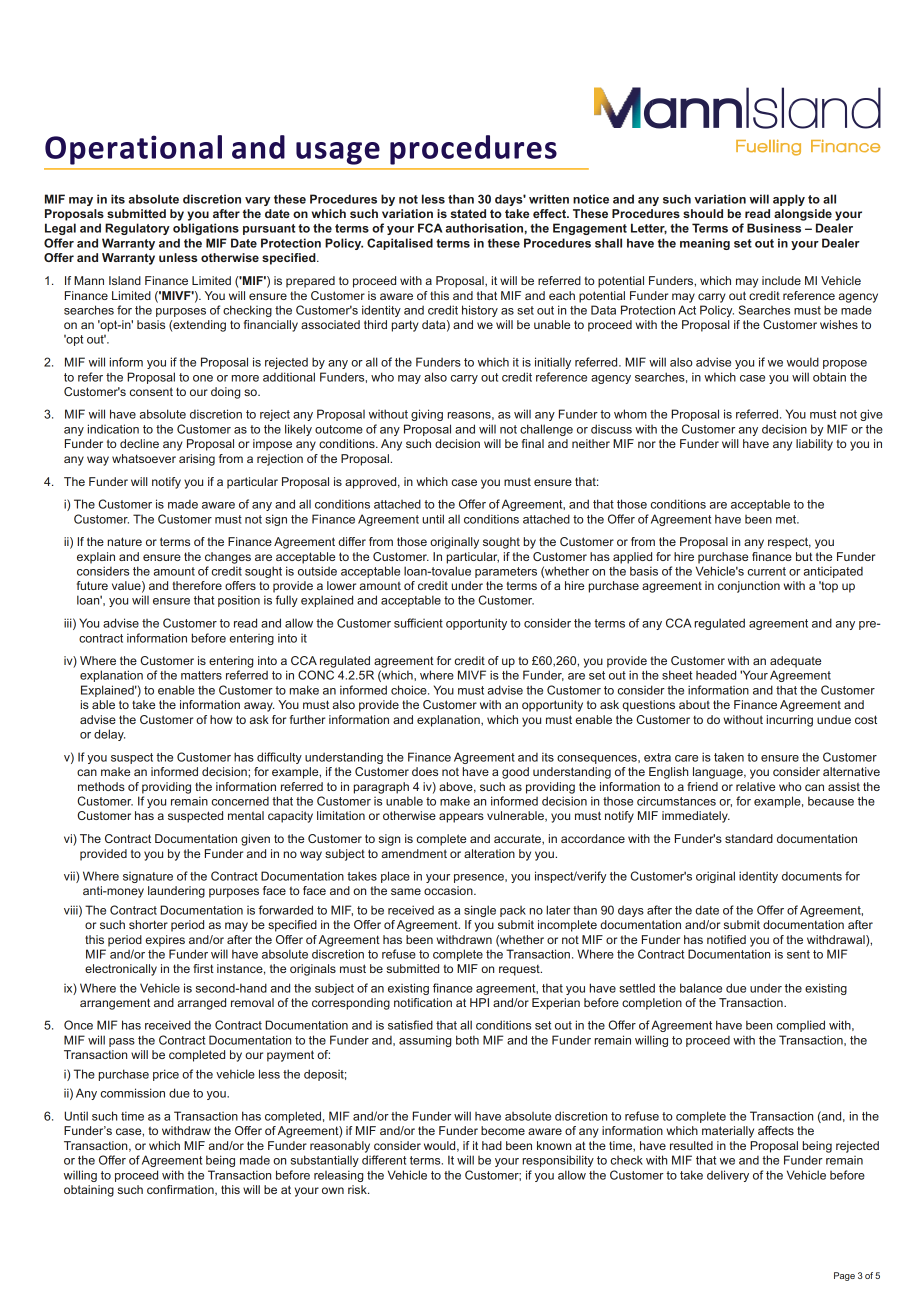 Image resolution: width=924 pixels, height=1308 pixels. What do you see at coordinates (814, 445) in the page?
I see `liability` at bounding box center [814, 445].
